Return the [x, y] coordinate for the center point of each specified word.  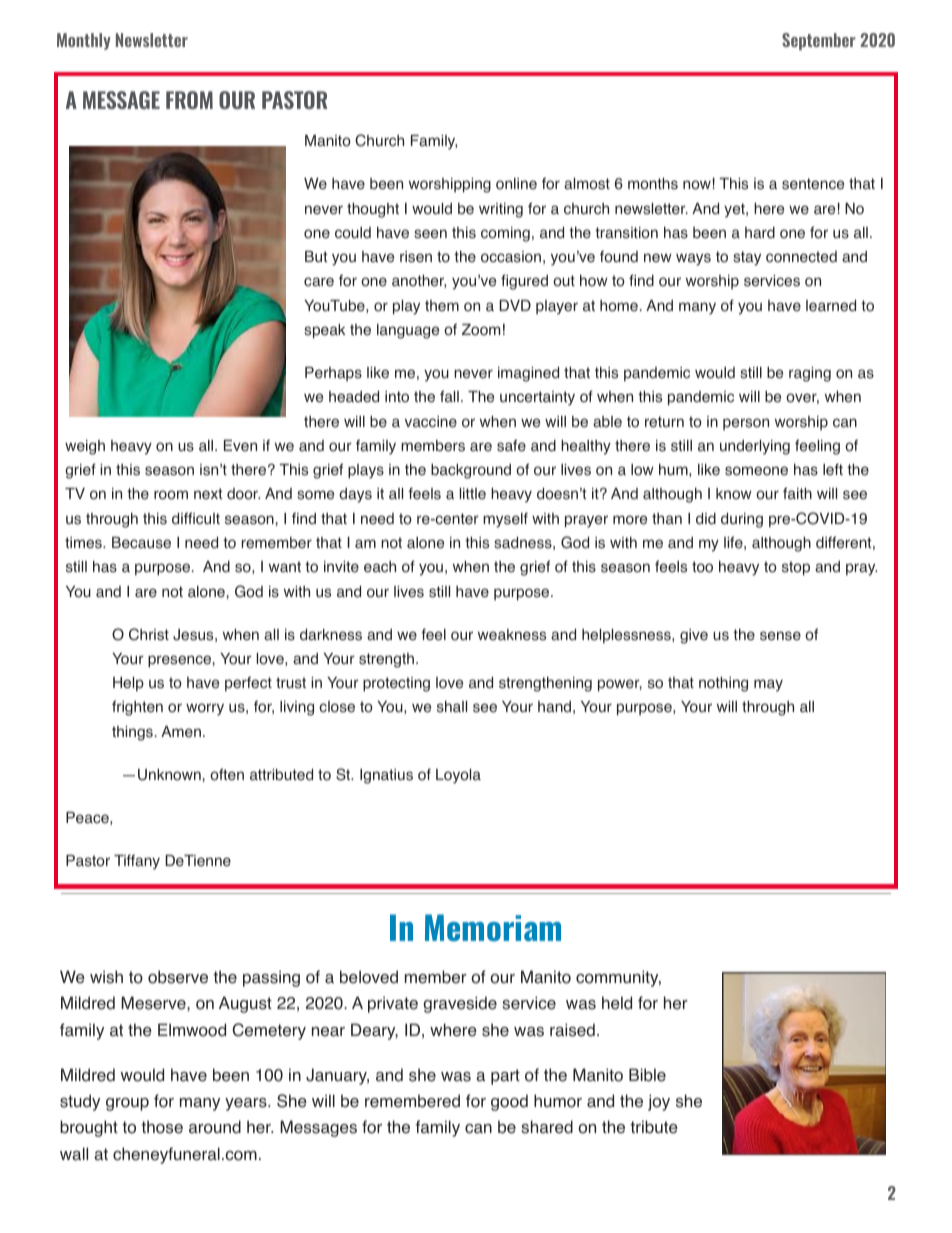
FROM [189, 100]
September [818, 41]
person [746, 424]
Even [240, 446]
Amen [181, 732]
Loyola [458, 776]
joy [659, 1102]
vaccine [431, 422]
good [509, 1102]
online [516, 184]
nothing [723, 684]
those [162, 1127]
